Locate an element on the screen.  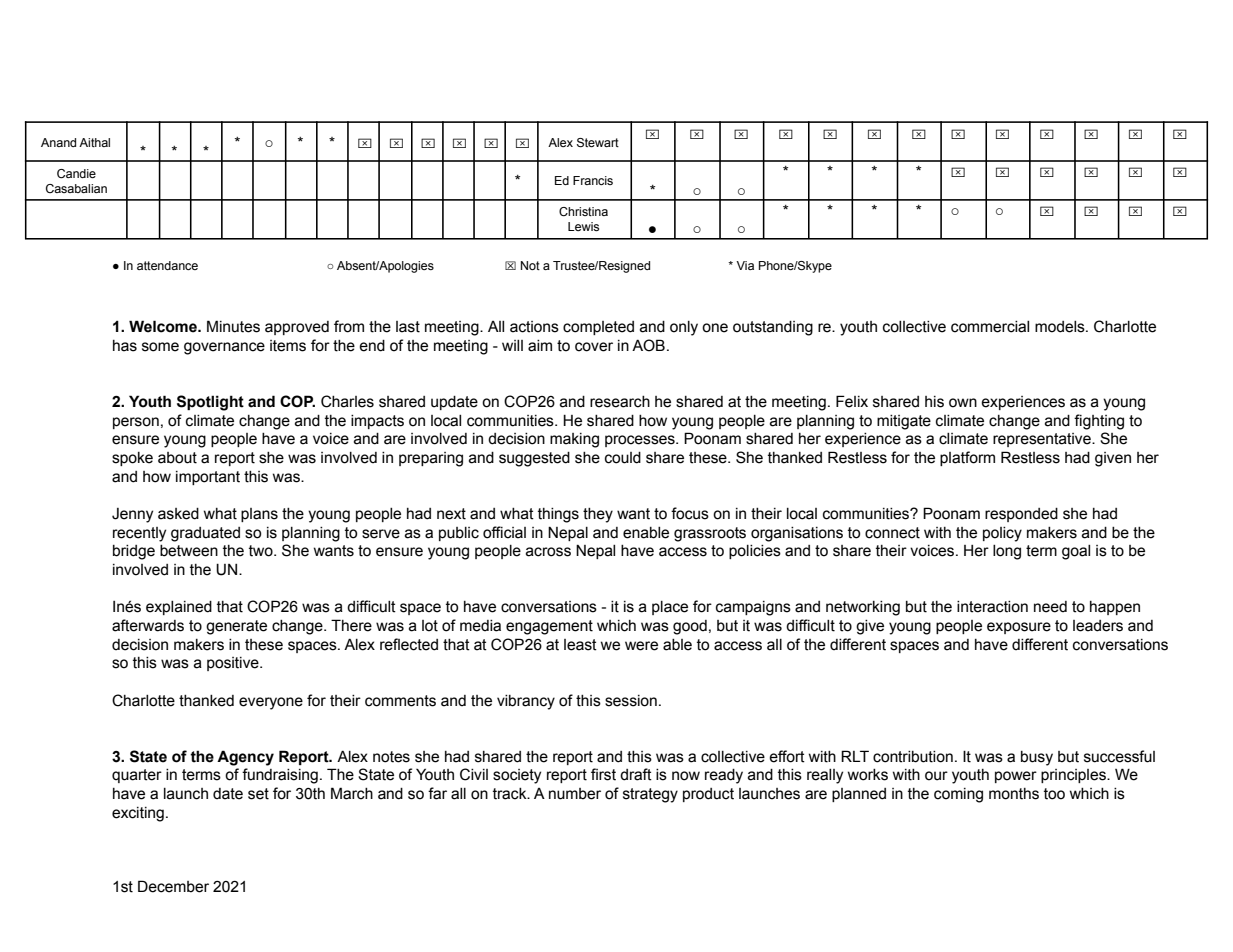
December is located at coordinates (173, 886).
